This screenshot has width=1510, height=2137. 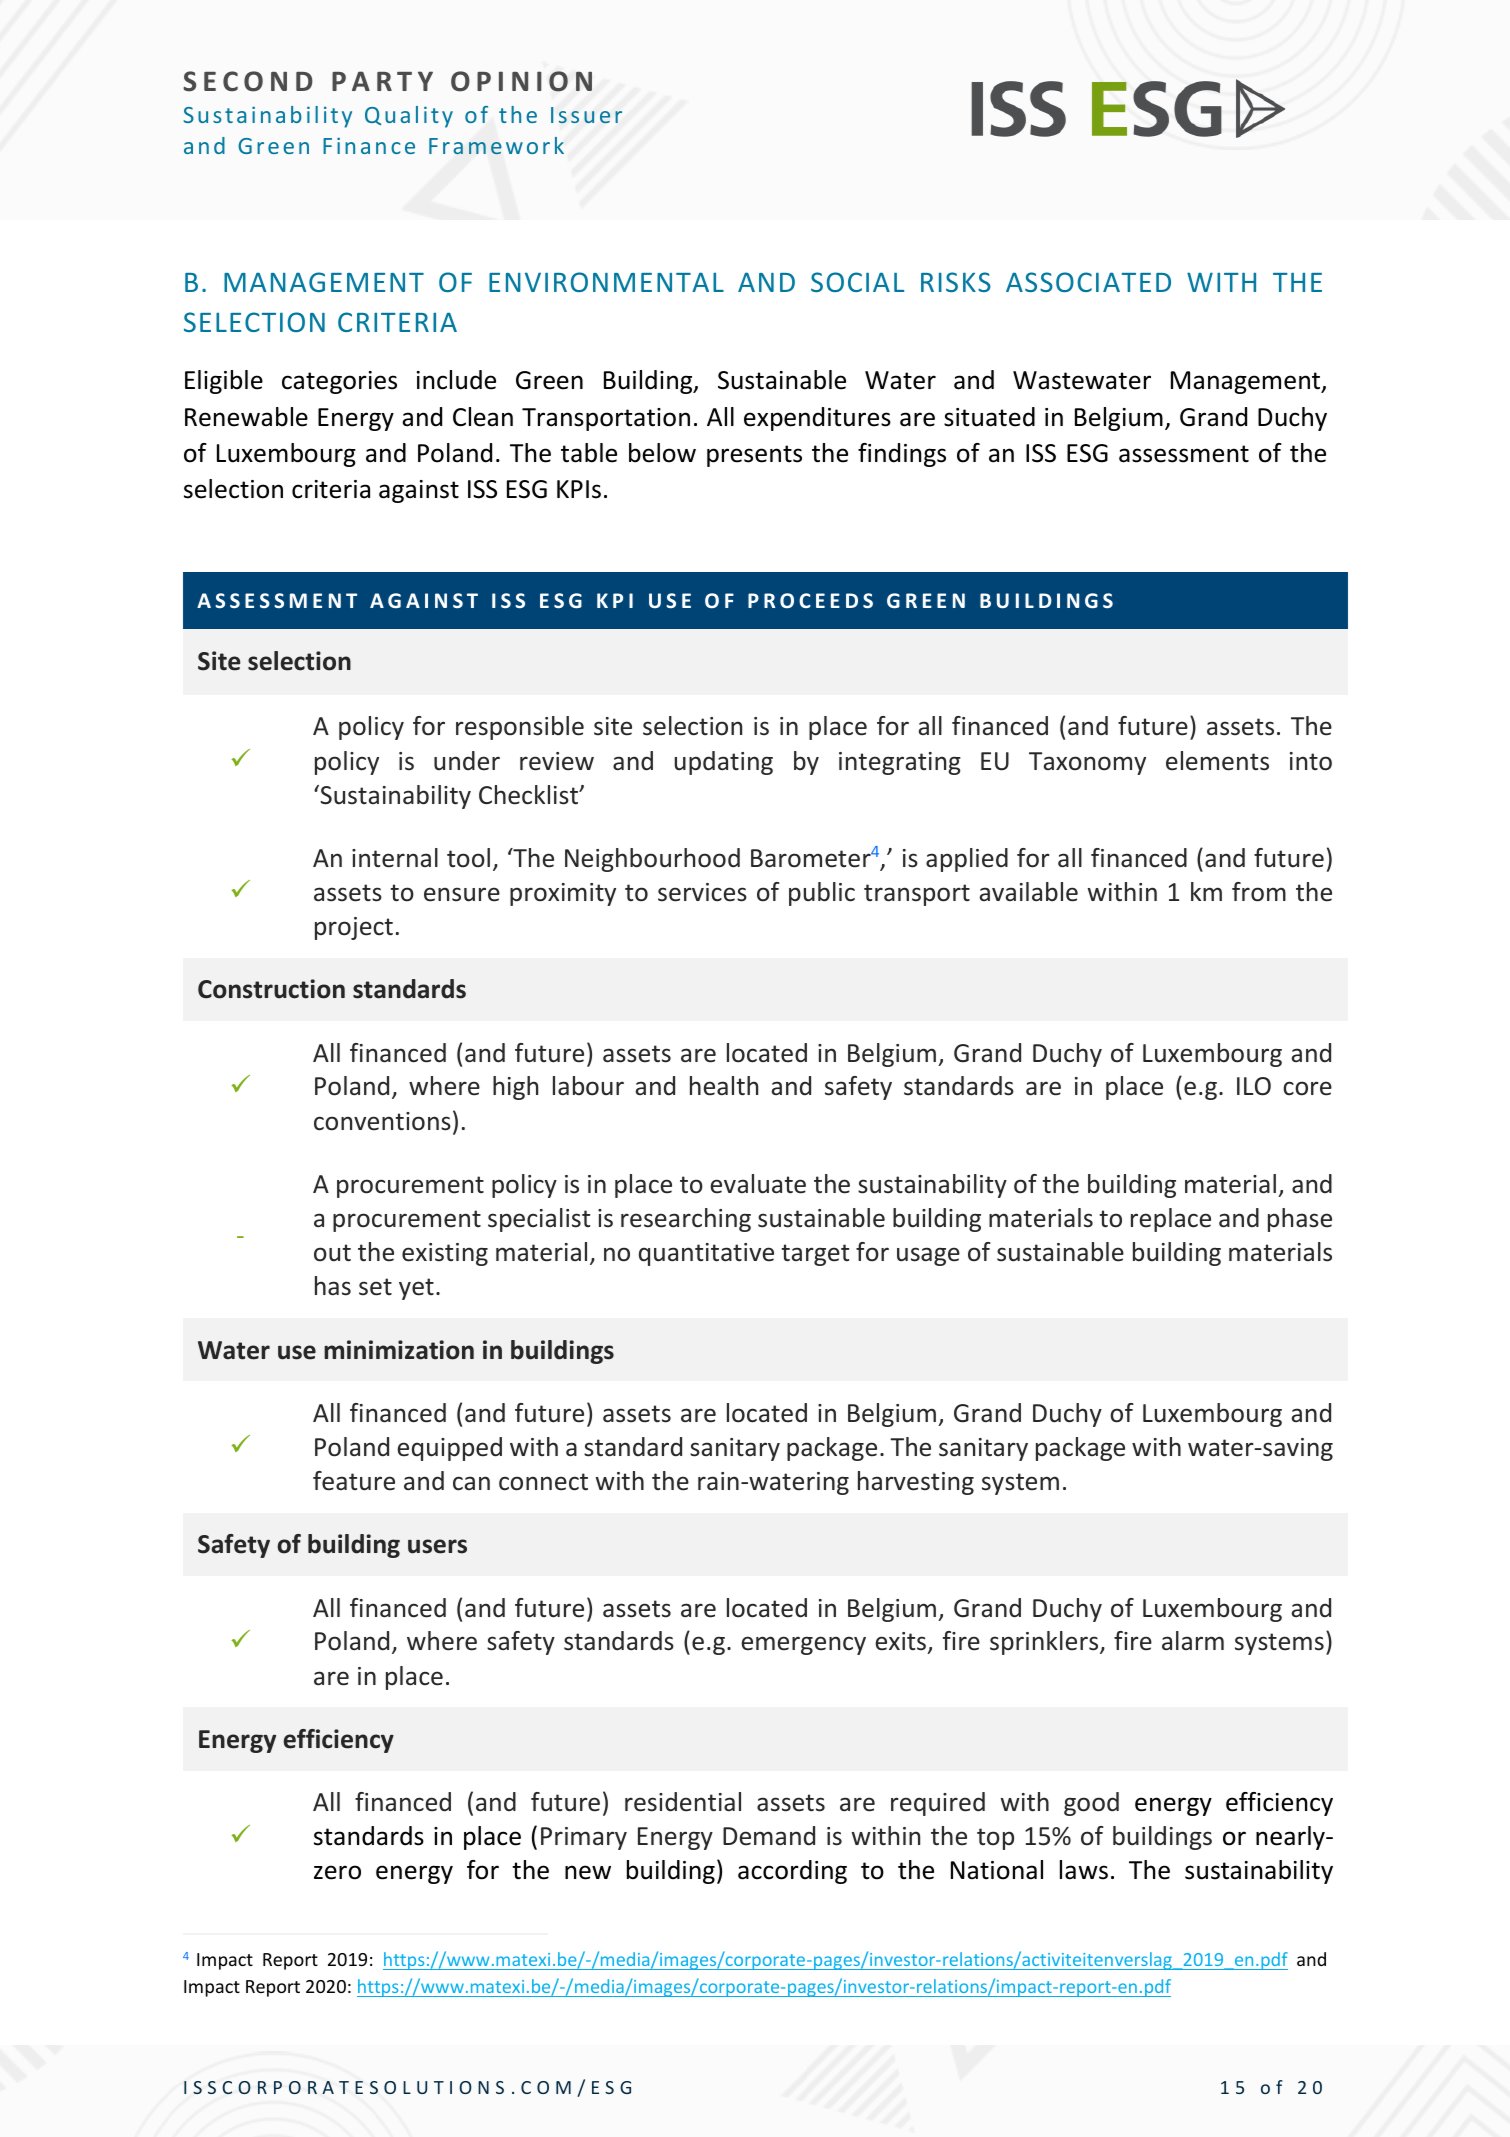 I want to click on alarm, so click(x=1193, y=1641).
